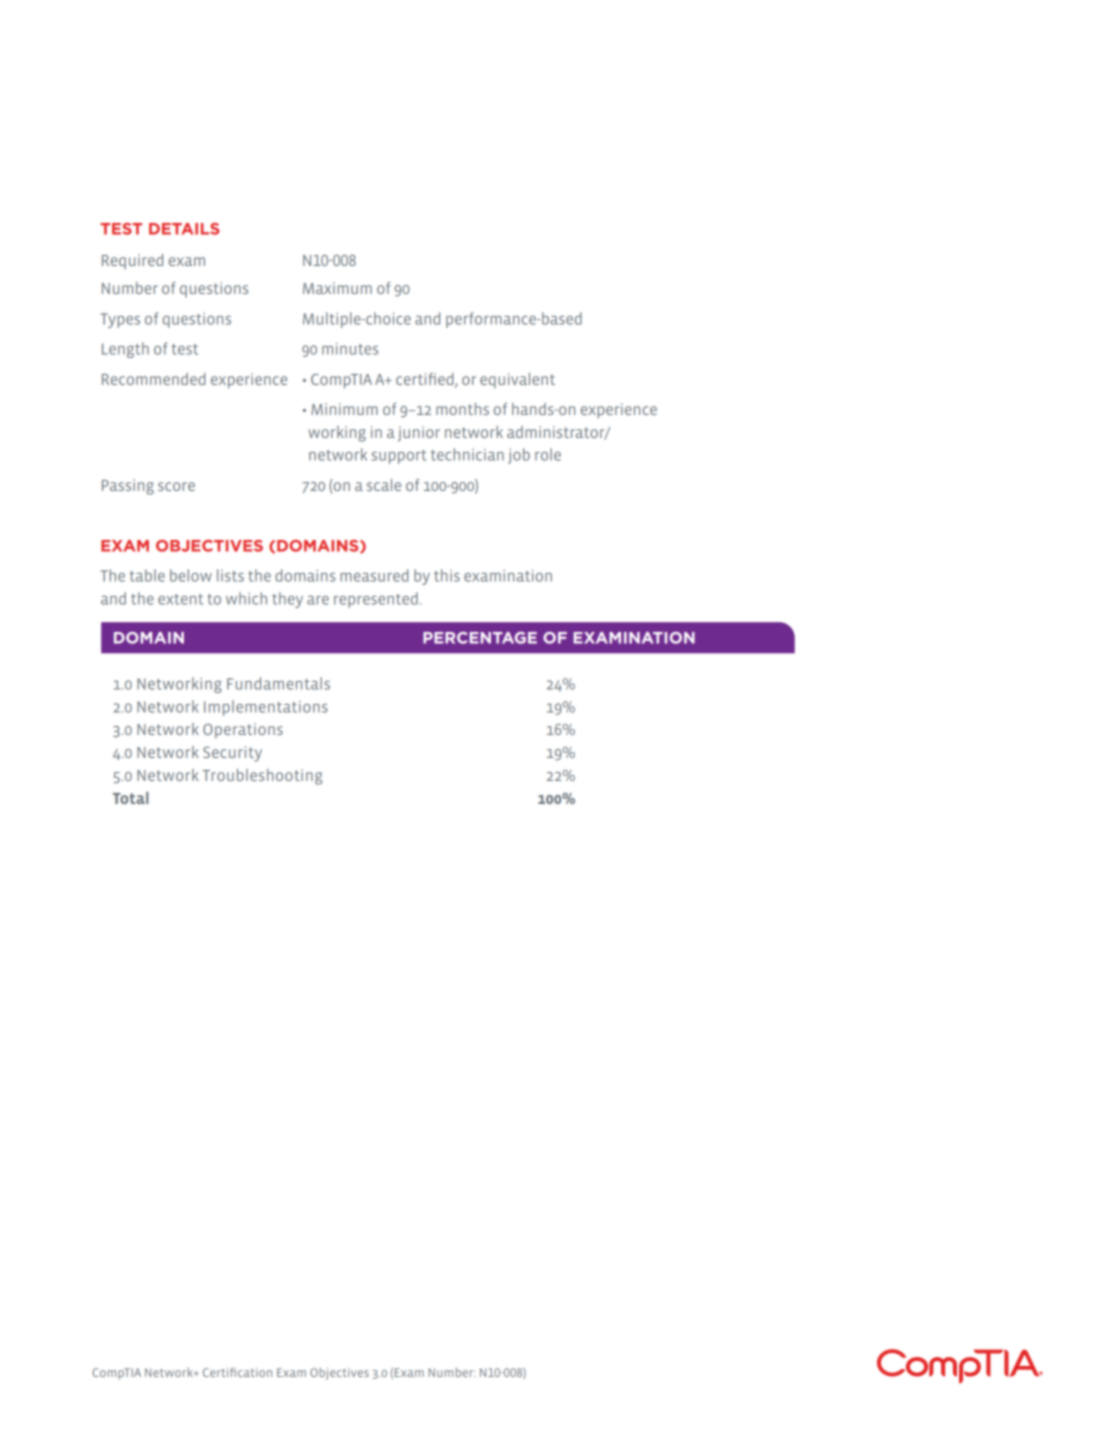 This screenshot has height=1450, width=1120. I want to click on Certification, so click(237, 1372).
